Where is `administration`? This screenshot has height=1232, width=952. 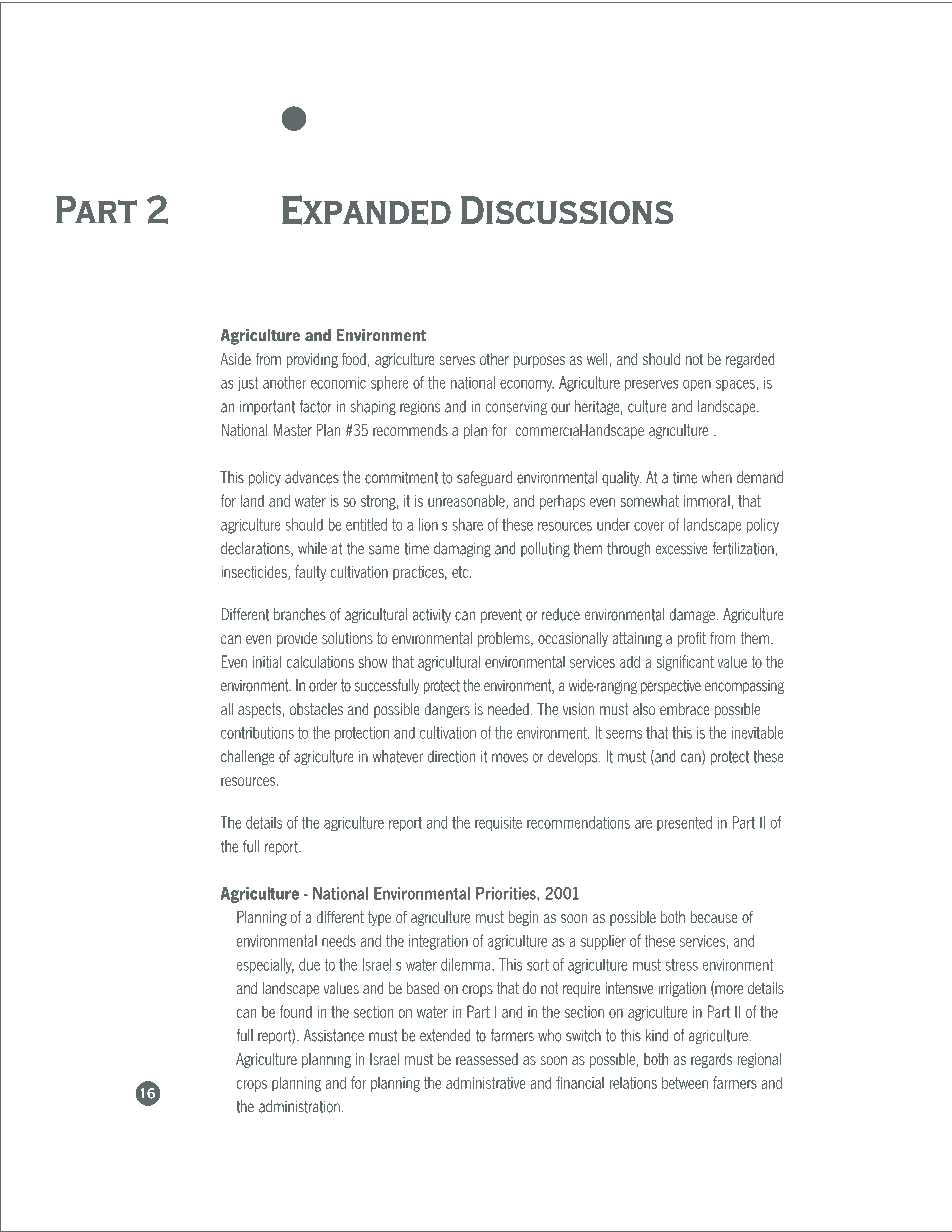 administration is located at coordinates (299, 1106).
